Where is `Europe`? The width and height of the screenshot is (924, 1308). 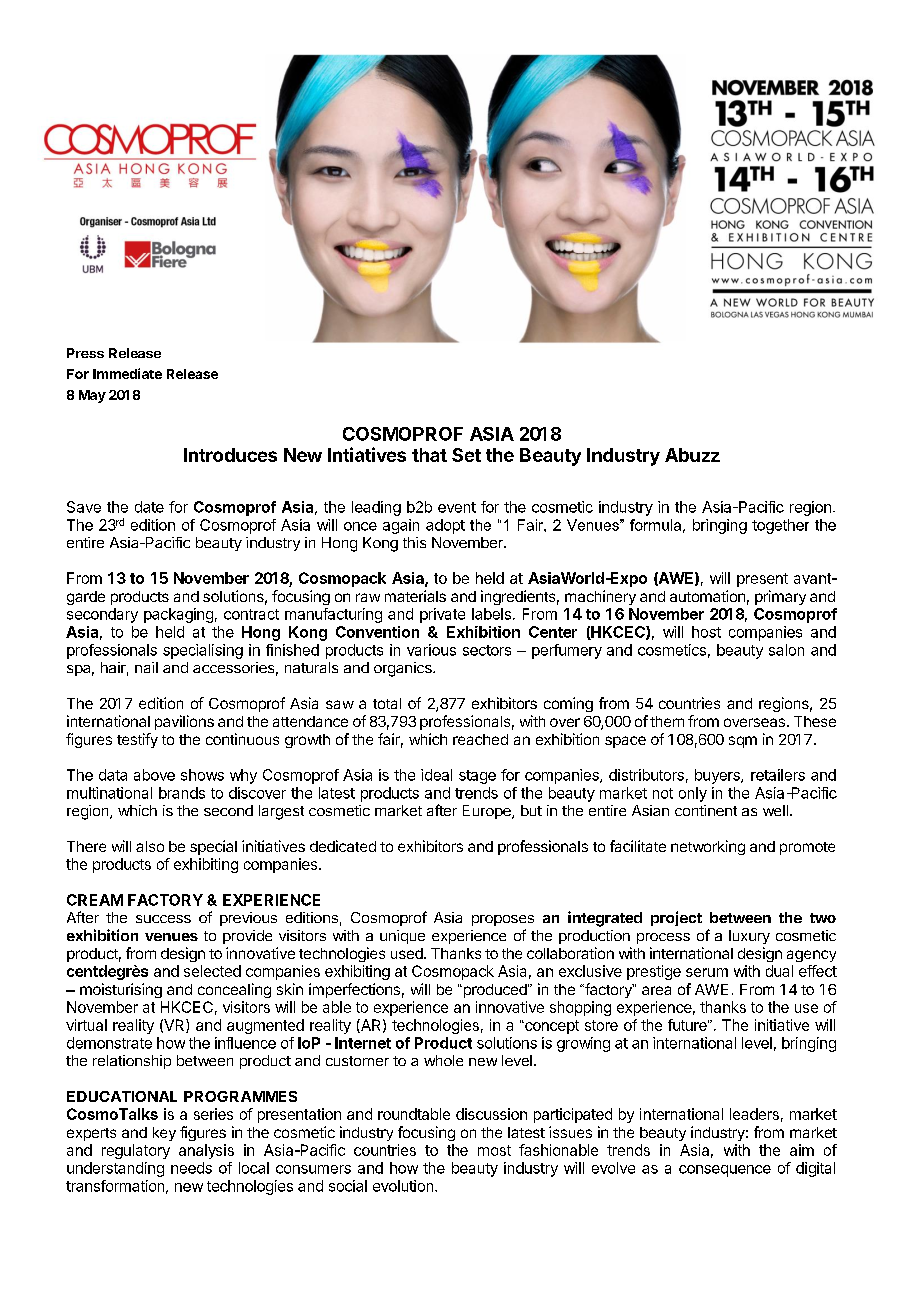
Europe is located at coordinates (488, 812).
